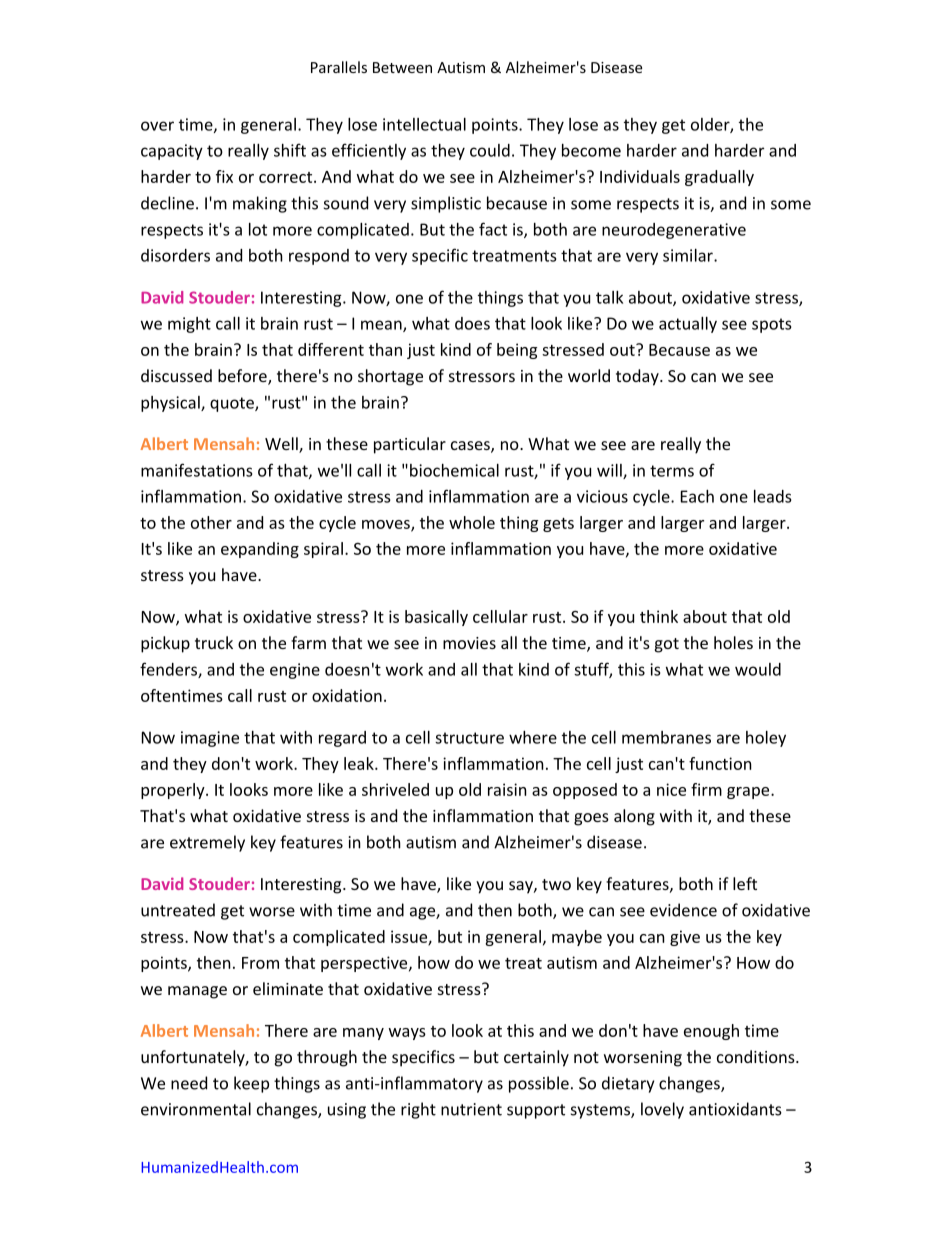  What do you see at coordinates (251, 1084) in the screenshot?
I see `keep` at bounding box center [251, 1084].
